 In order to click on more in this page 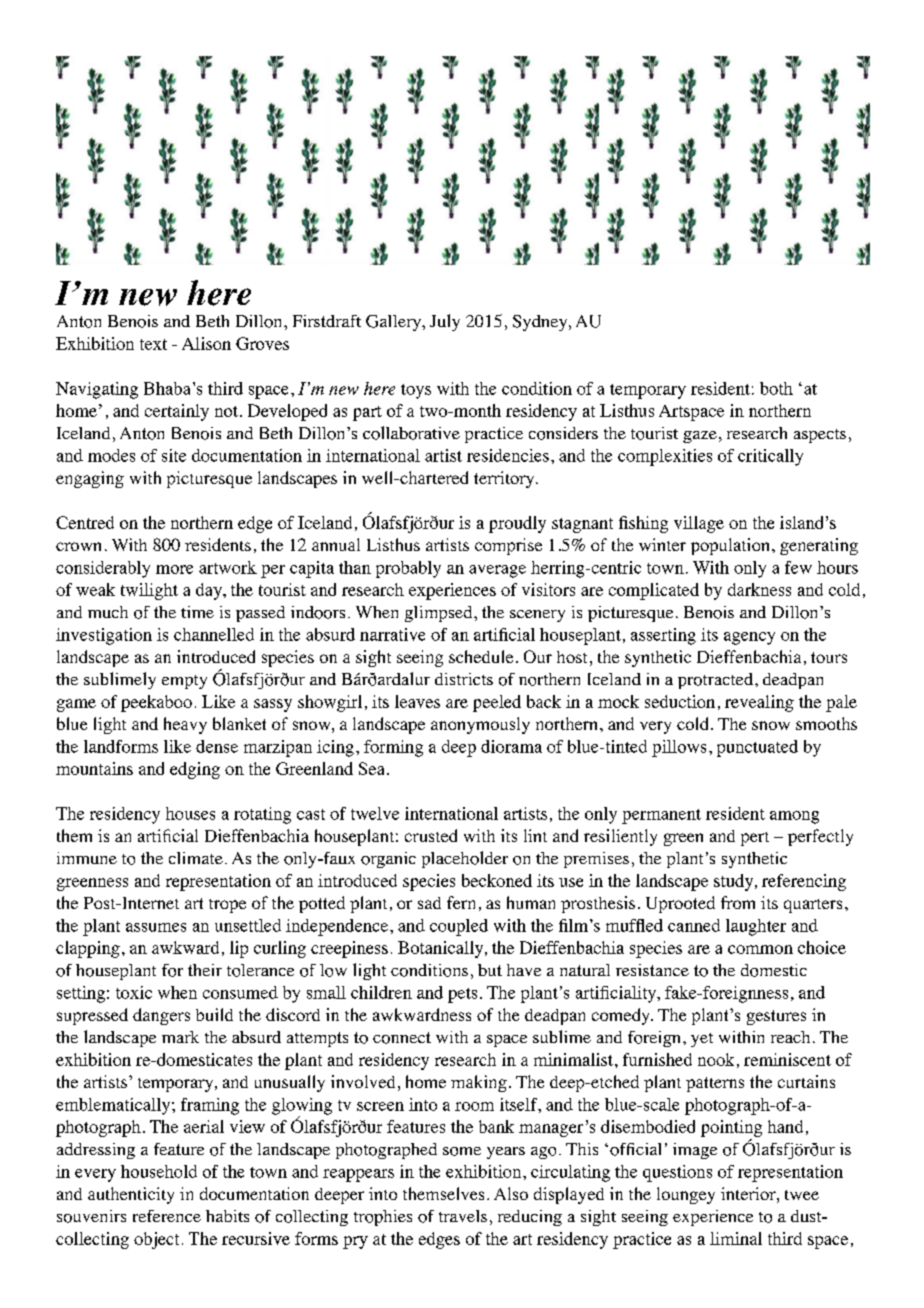, I will do `click(174, 569)`.
